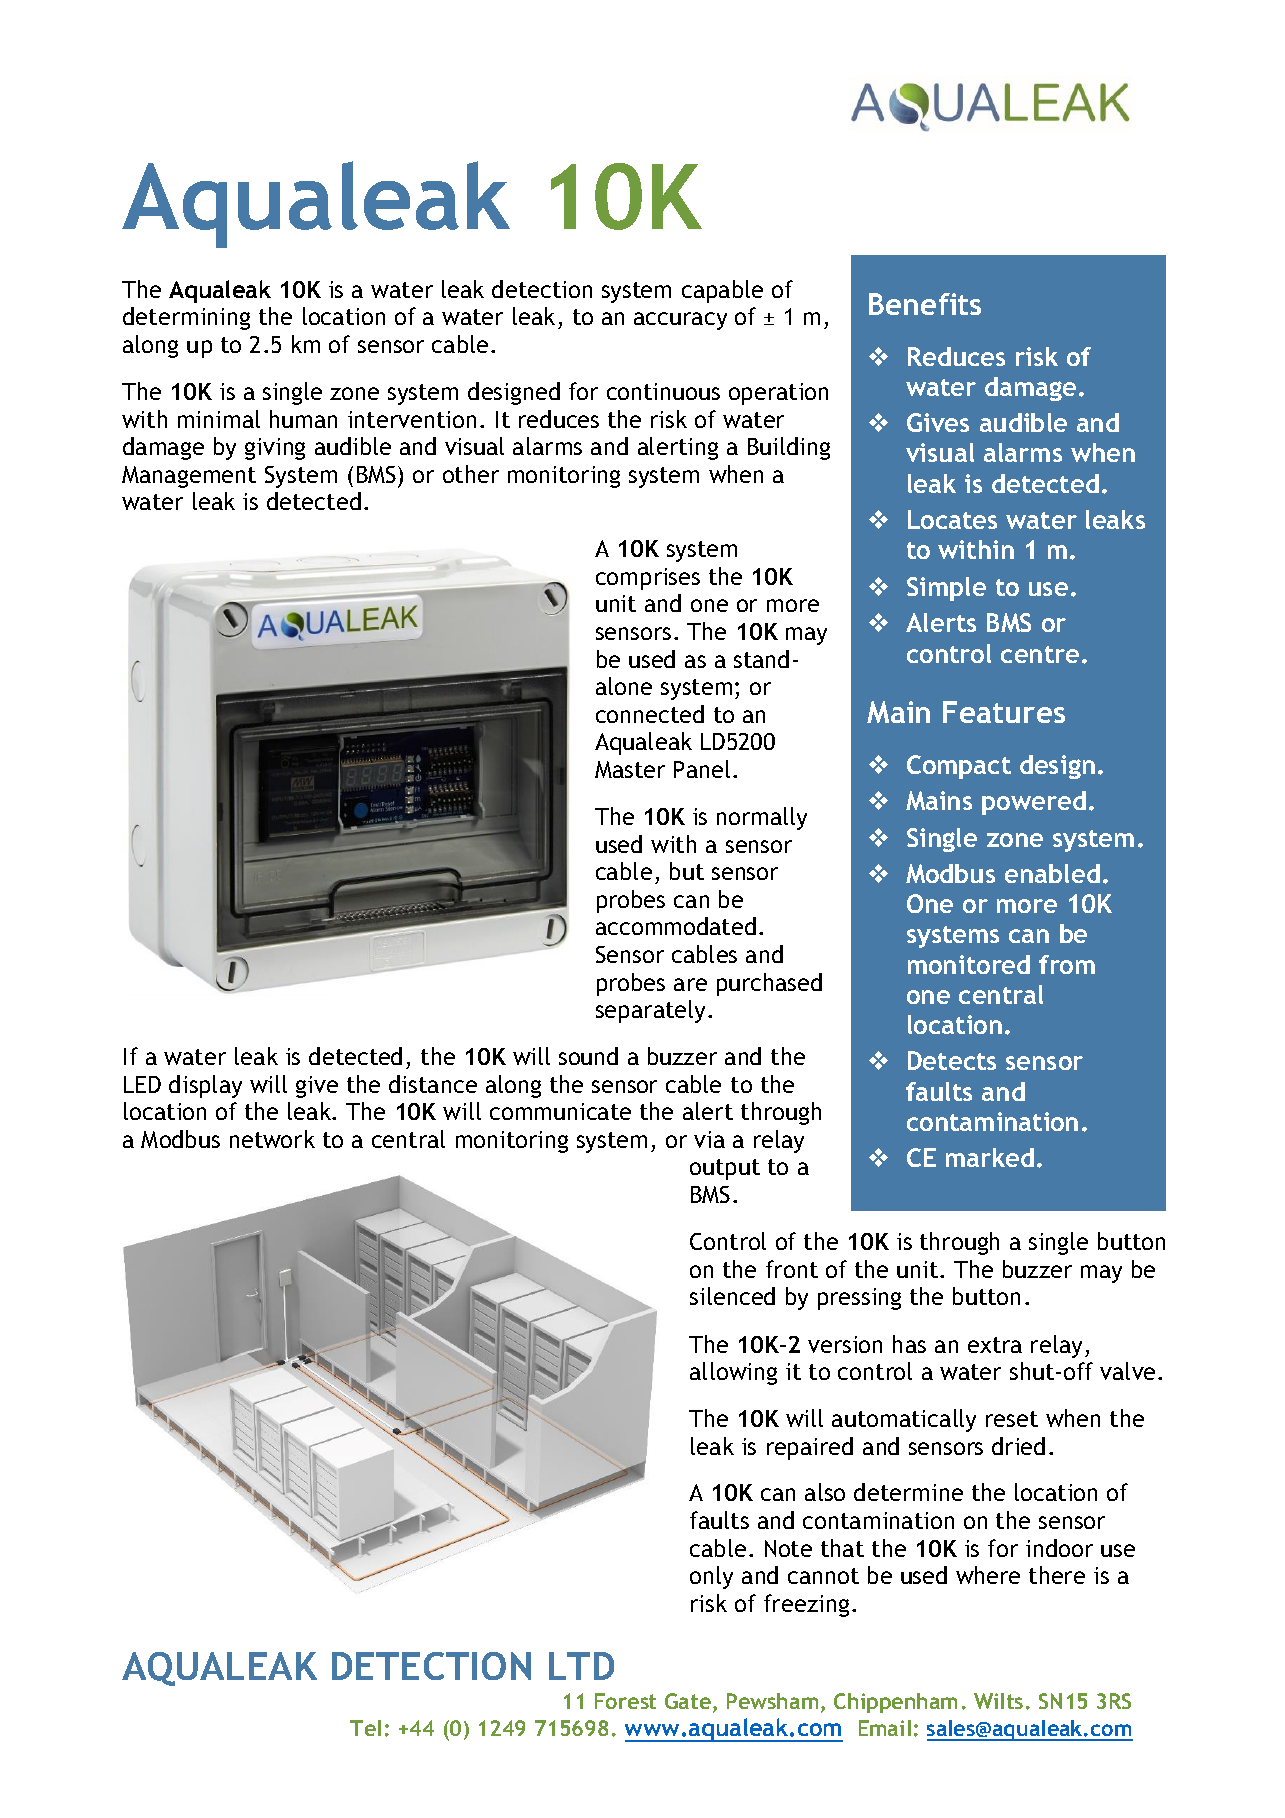 The height and width of the screenshot is (1818, 1285). I want to click on output, so click(725, 1169).
